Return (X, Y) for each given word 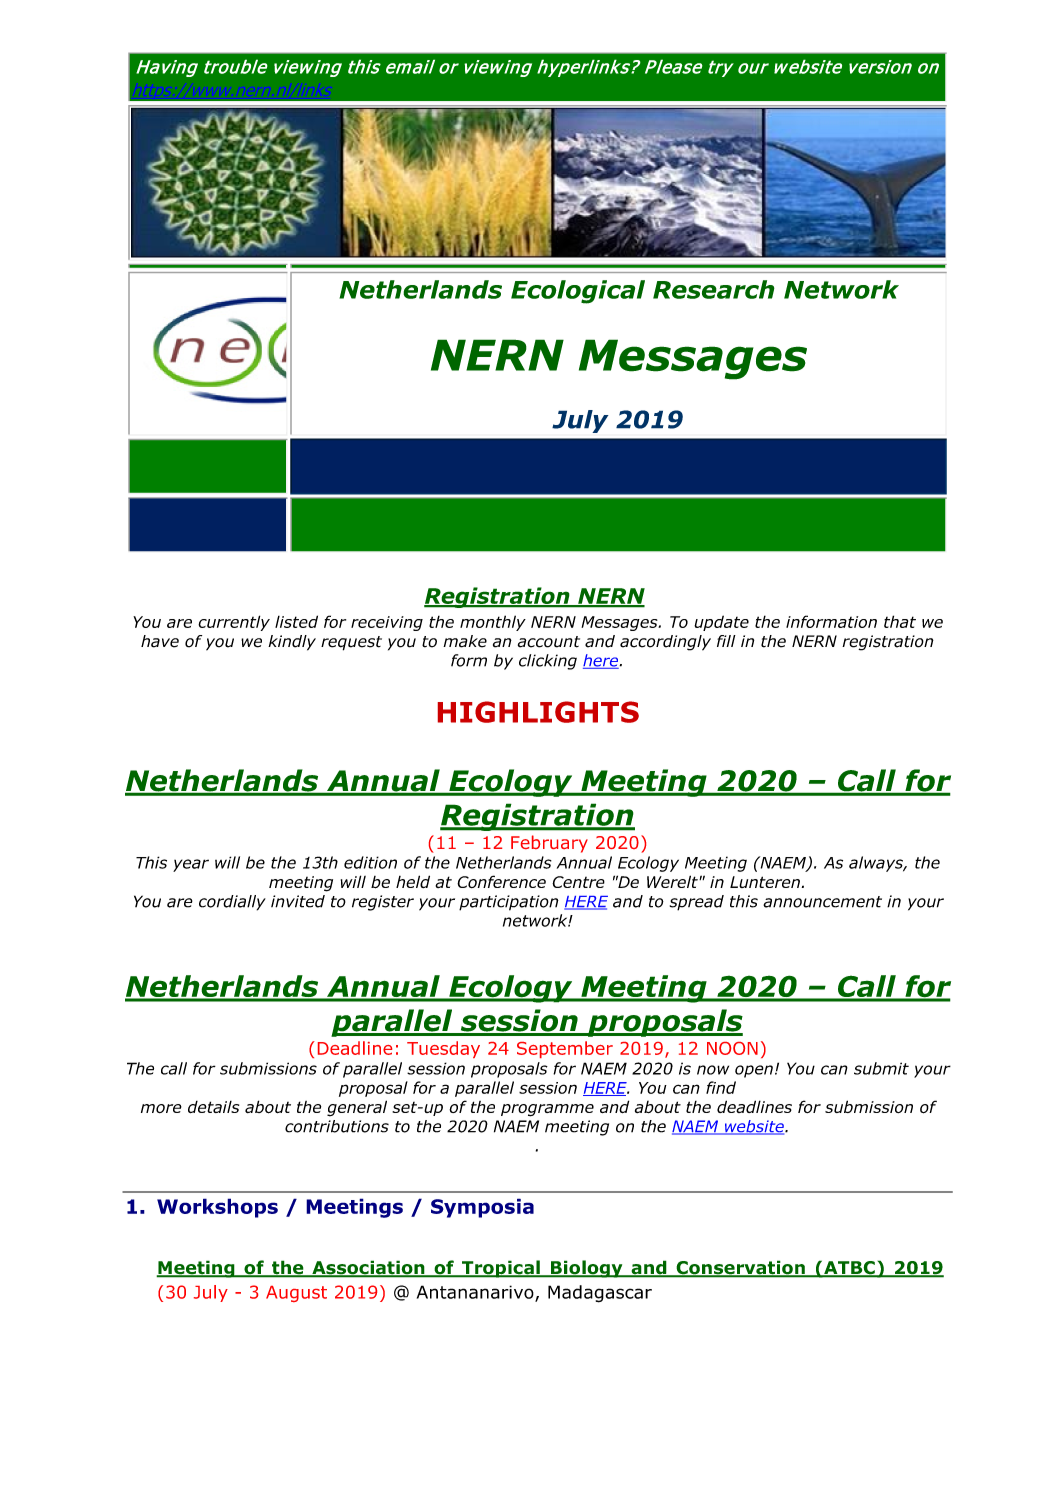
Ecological (578, 292)
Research (714, 289)
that (900, 621)
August (296, 1294)
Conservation (740, 1268)
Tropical (501, 1269)
